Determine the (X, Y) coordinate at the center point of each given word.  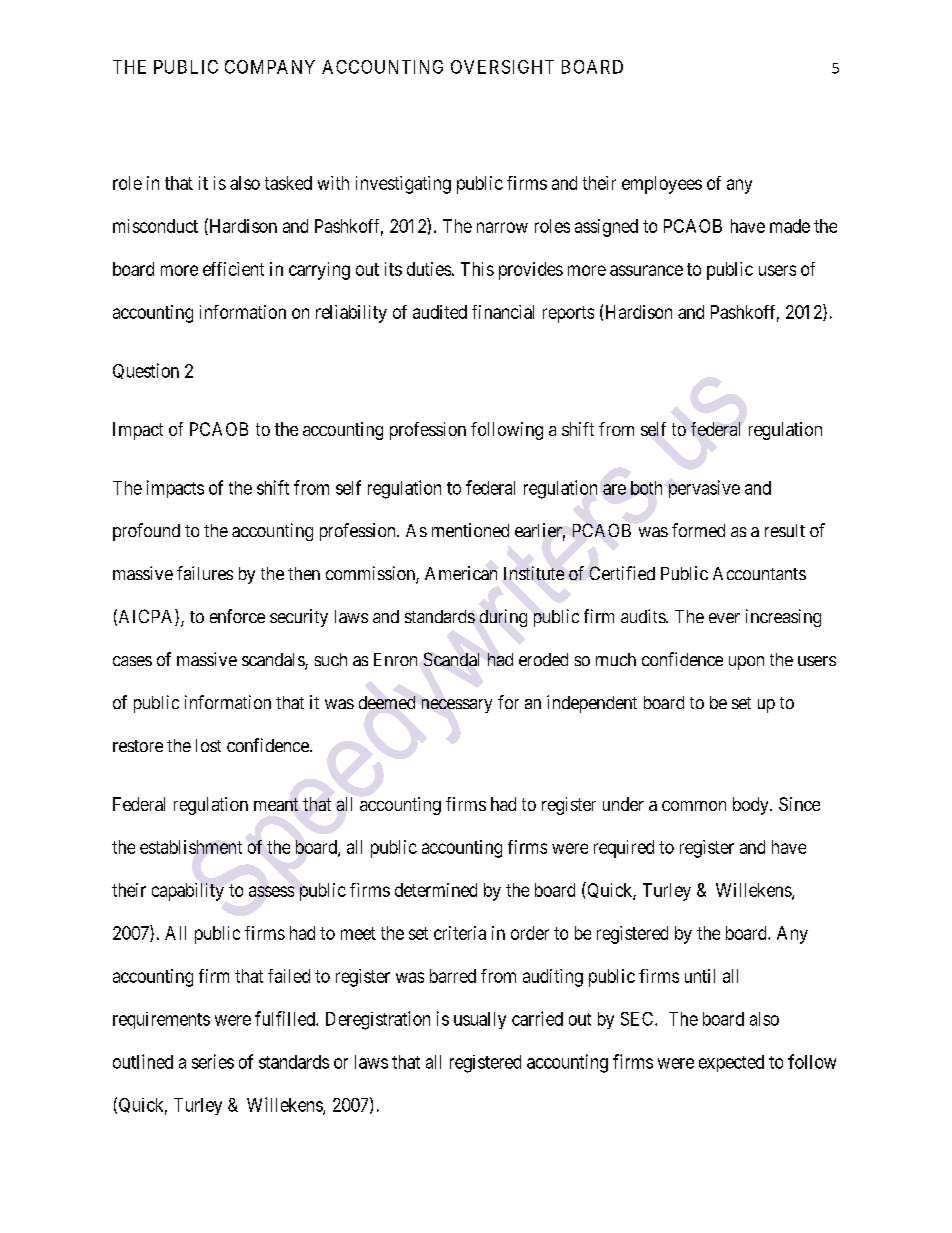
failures (205, 573)
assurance (646, 270)
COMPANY (270, 67)
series (213, 1061)
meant (276, 804)
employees (662, 185)
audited (440, 312)
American (461, 573)
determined (436, 890)
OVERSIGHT (502, 67)
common (694, 806)
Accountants (759, 573)
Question (146, 371)
